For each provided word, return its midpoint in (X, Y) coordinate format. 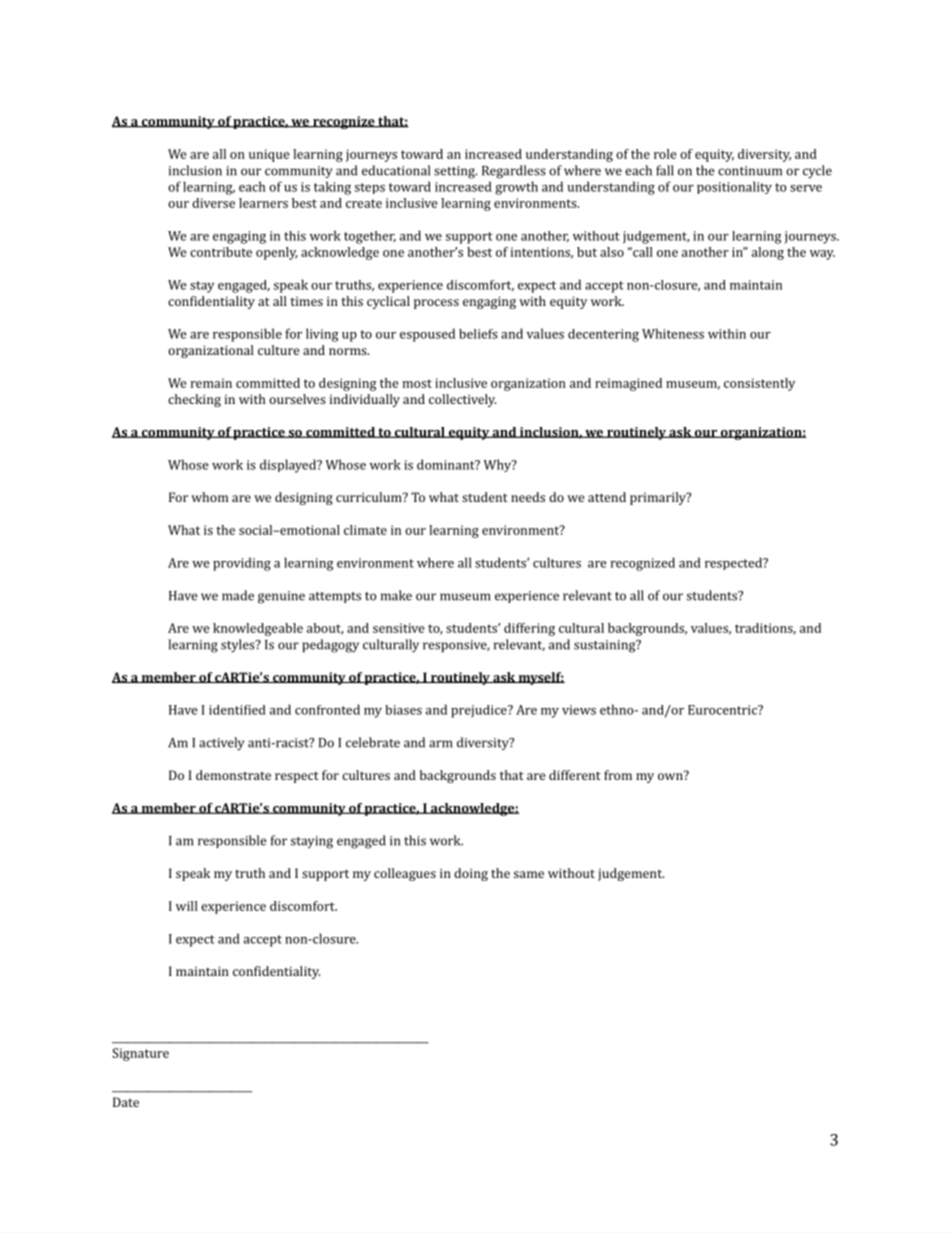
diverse (213, 203)
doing (471, 874)
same (529, 874)
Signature (140, 1054)
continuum (750, 171)
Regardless (514, 172)
